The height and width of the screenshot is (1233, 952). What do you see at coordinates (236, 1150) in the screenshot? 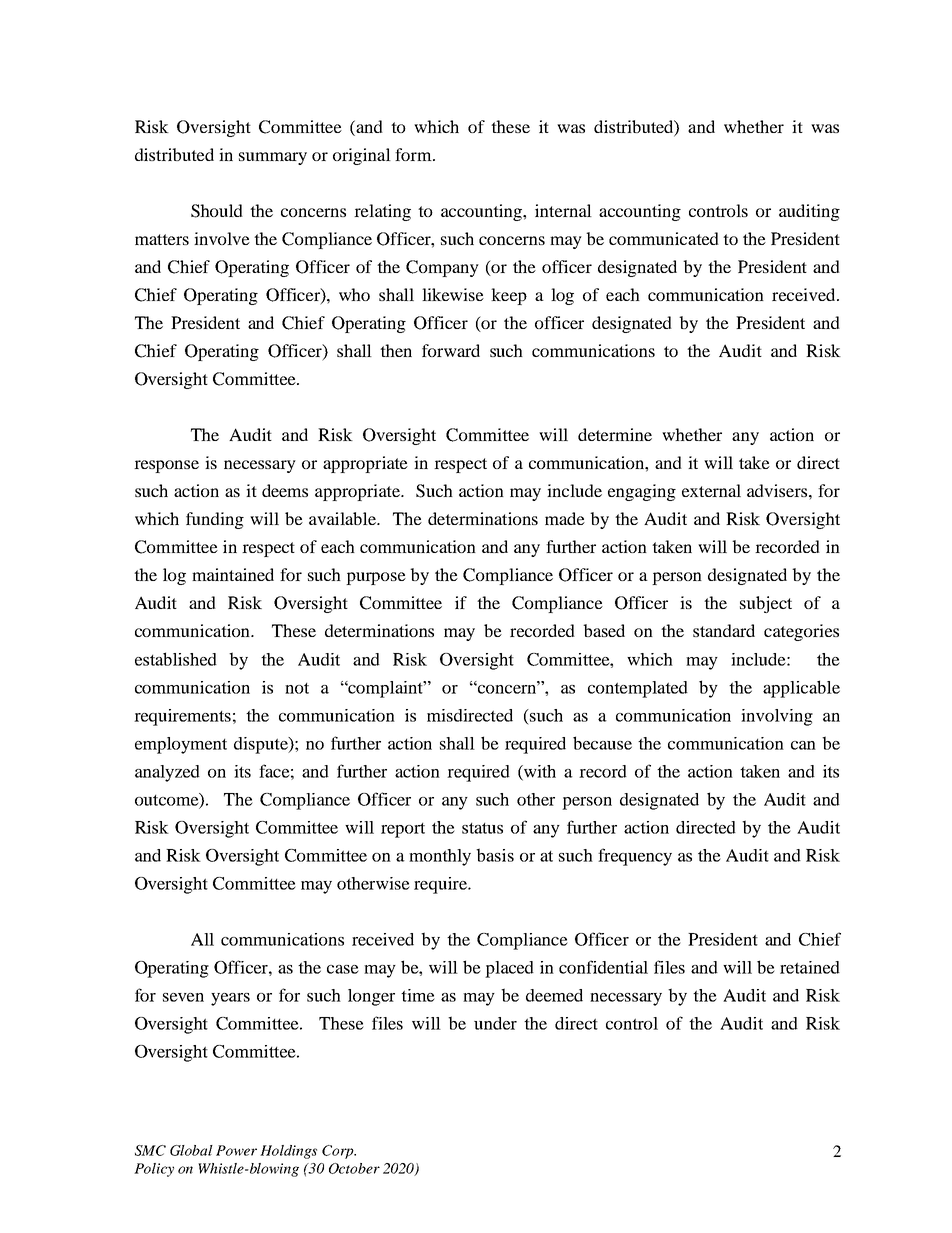
I see `Power` at bounding box center [236, 1150].
